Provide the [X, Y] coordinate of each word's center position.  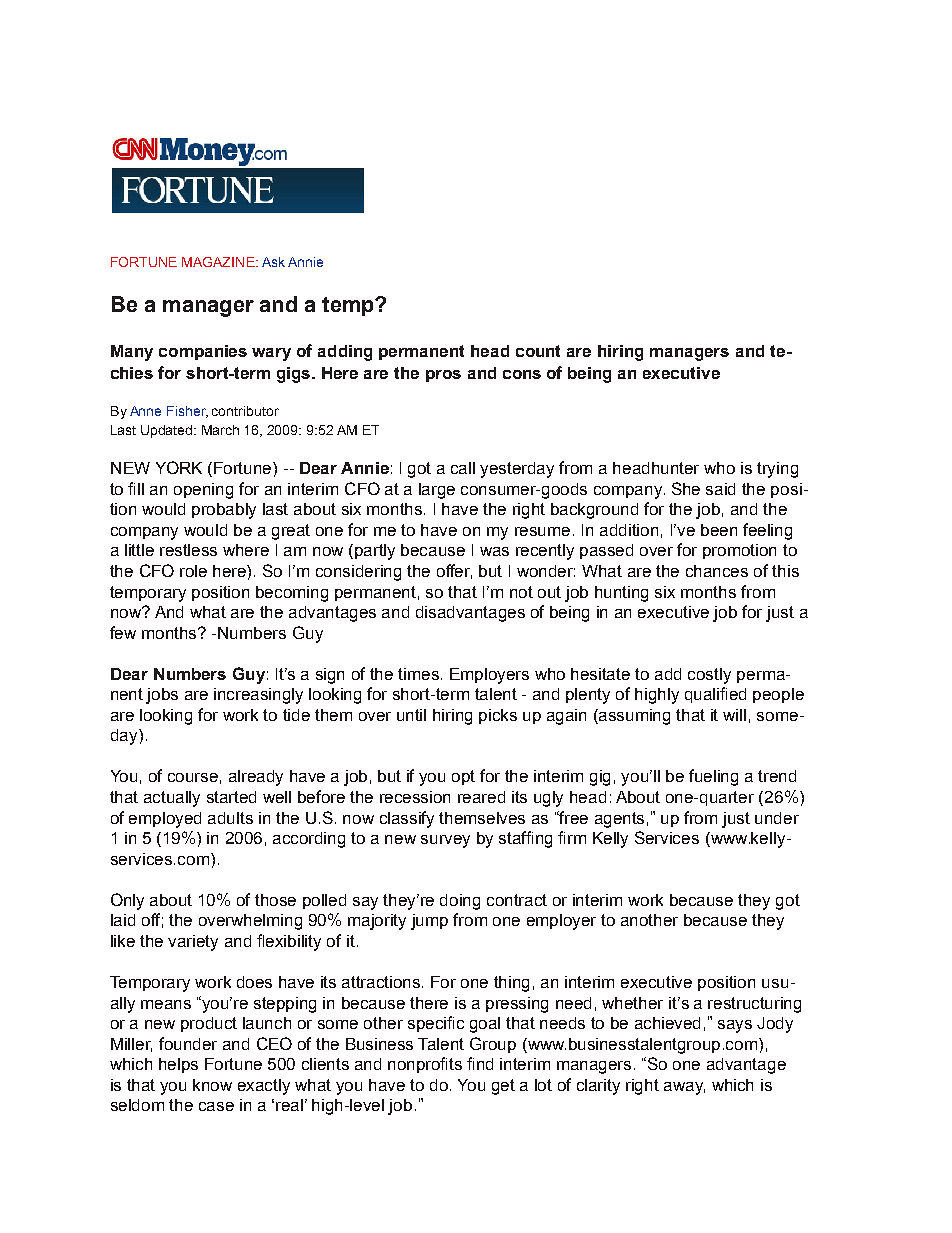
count [538, 351]
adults [230, 818]
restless [188, 550]
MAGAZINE [219, 262]
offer [454, 571]
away [684, 1088]
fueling [713, 777]
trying [777, 470]
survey [445, 841]
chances [717, 571]
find [480, 1063]
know [212, 1085]
